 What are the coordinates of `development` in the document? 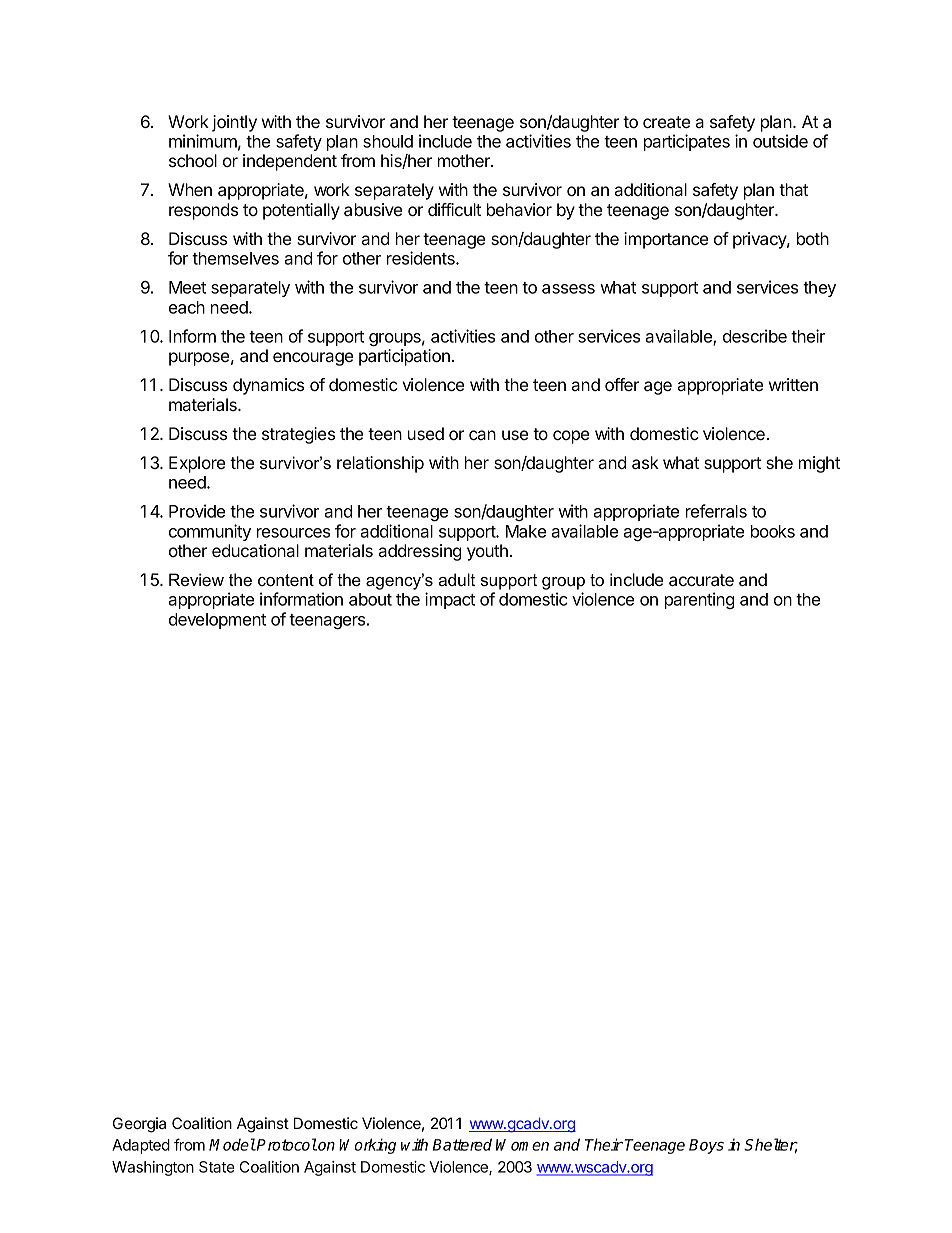 It's located at (217, 621).
